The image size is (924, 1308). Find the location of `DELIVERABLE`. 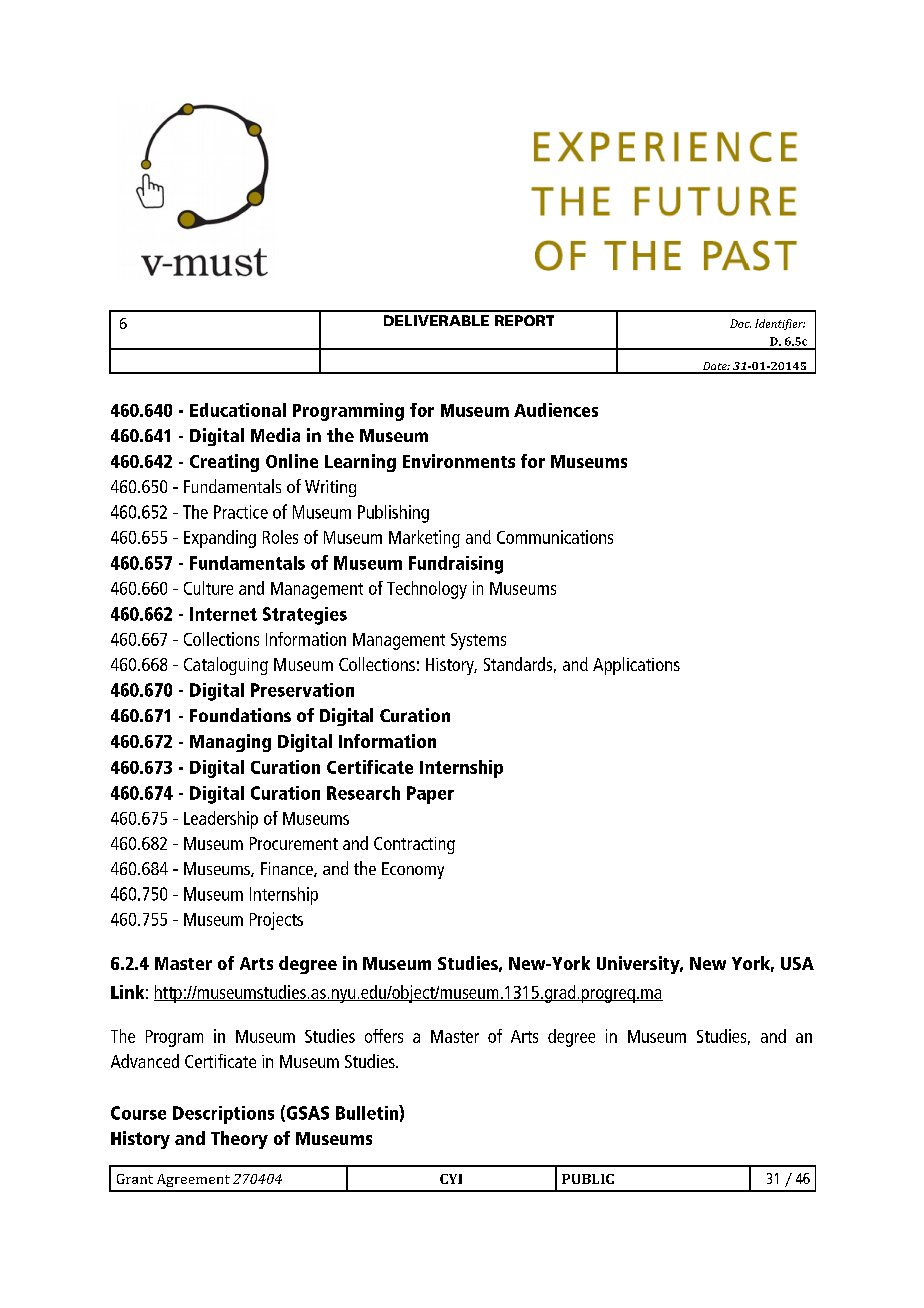

DELIVERABLE is located at coordinates (436, 320).
